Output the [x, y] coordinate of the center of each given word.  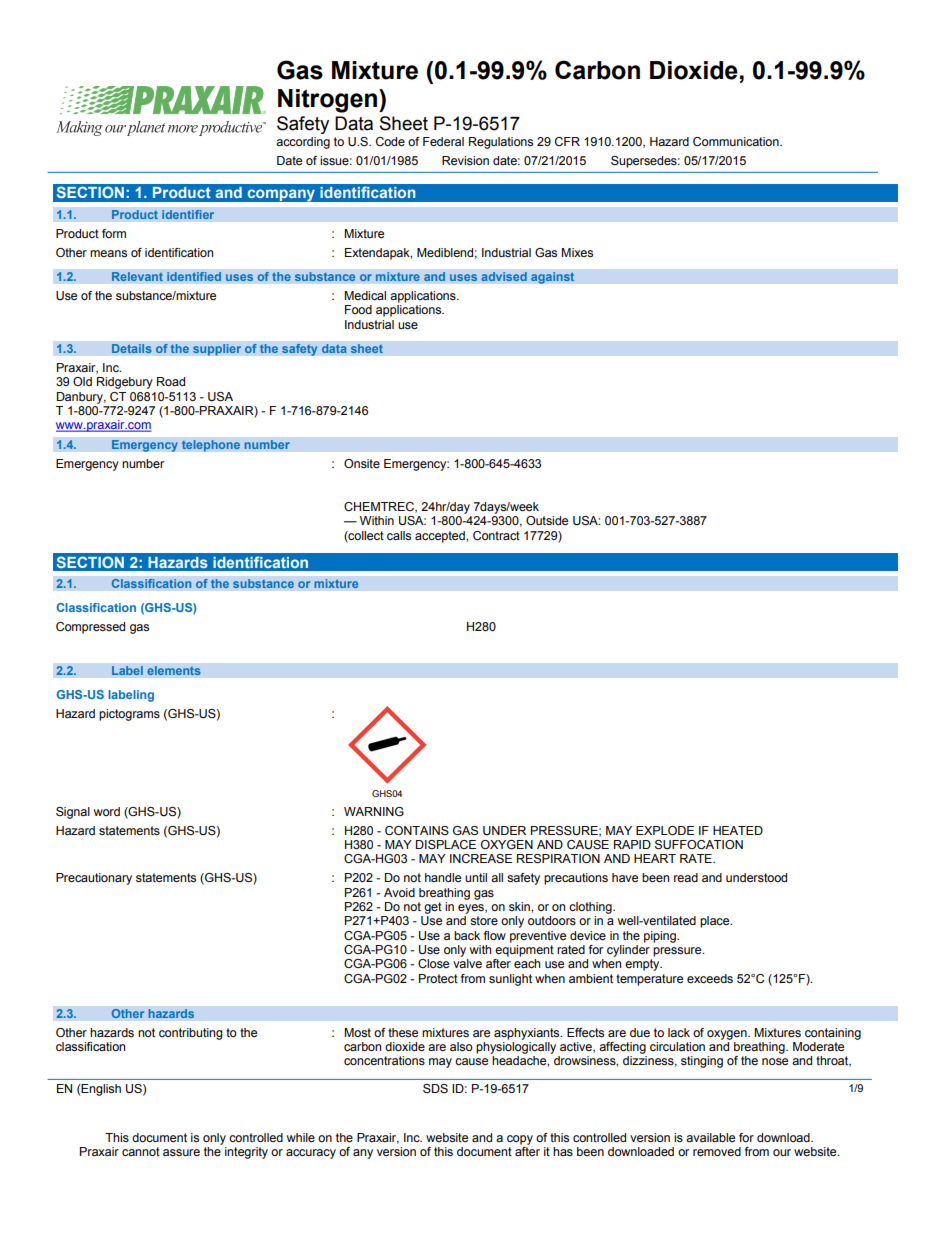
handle [443, 877]
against [553, 278]
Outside [547, 520]
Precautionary [94, 879]
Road [171, 381]
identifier [188, 214]
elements [174, 671]
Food [358, 309]
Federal [443, 141]
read [686, 877]
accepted [441, 537]
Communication [737, 142]
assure [181, 1152]
